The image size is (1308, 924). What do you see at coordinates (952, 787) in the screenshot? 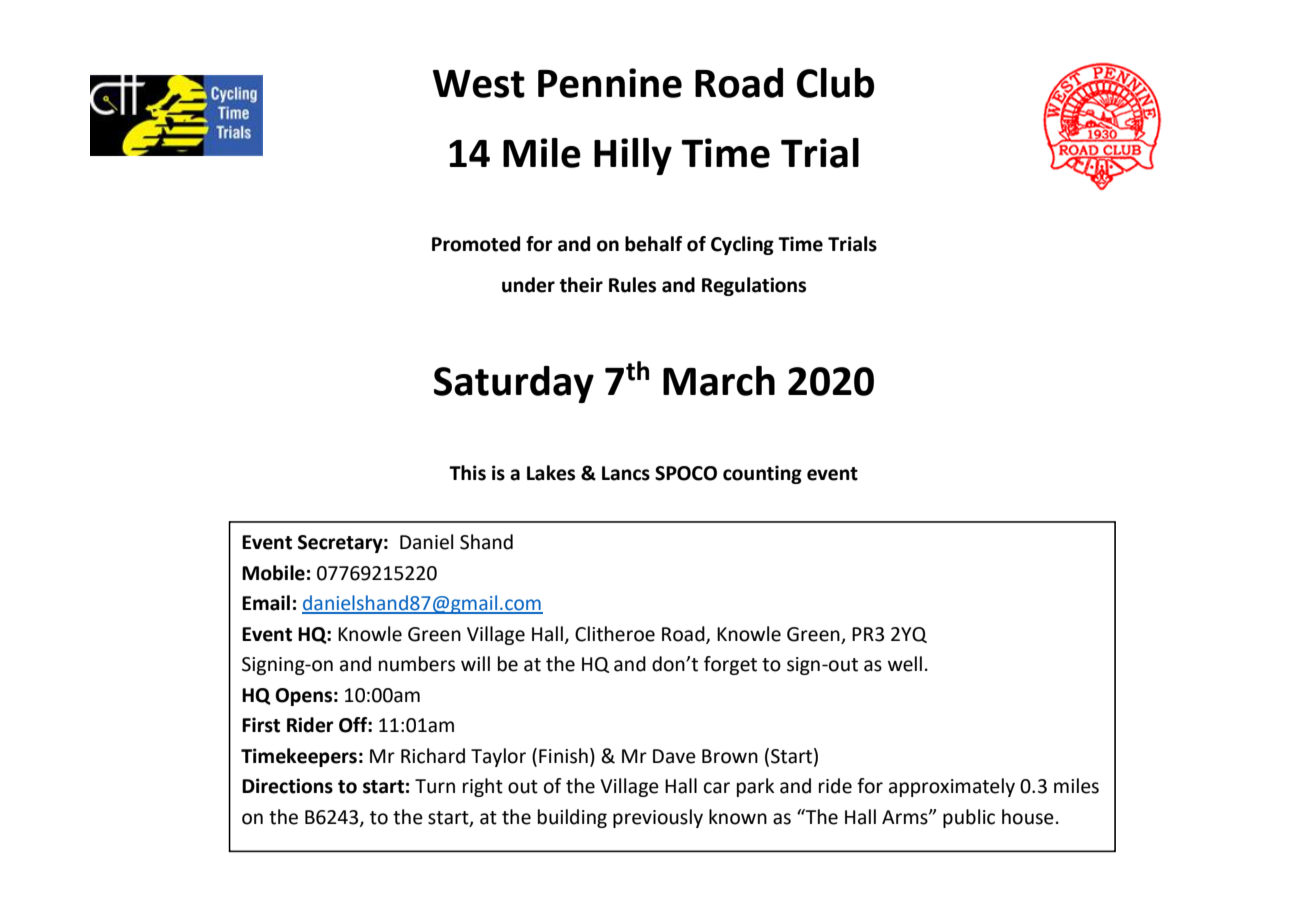
I see `approximately` at bounding box center [952, 787].
